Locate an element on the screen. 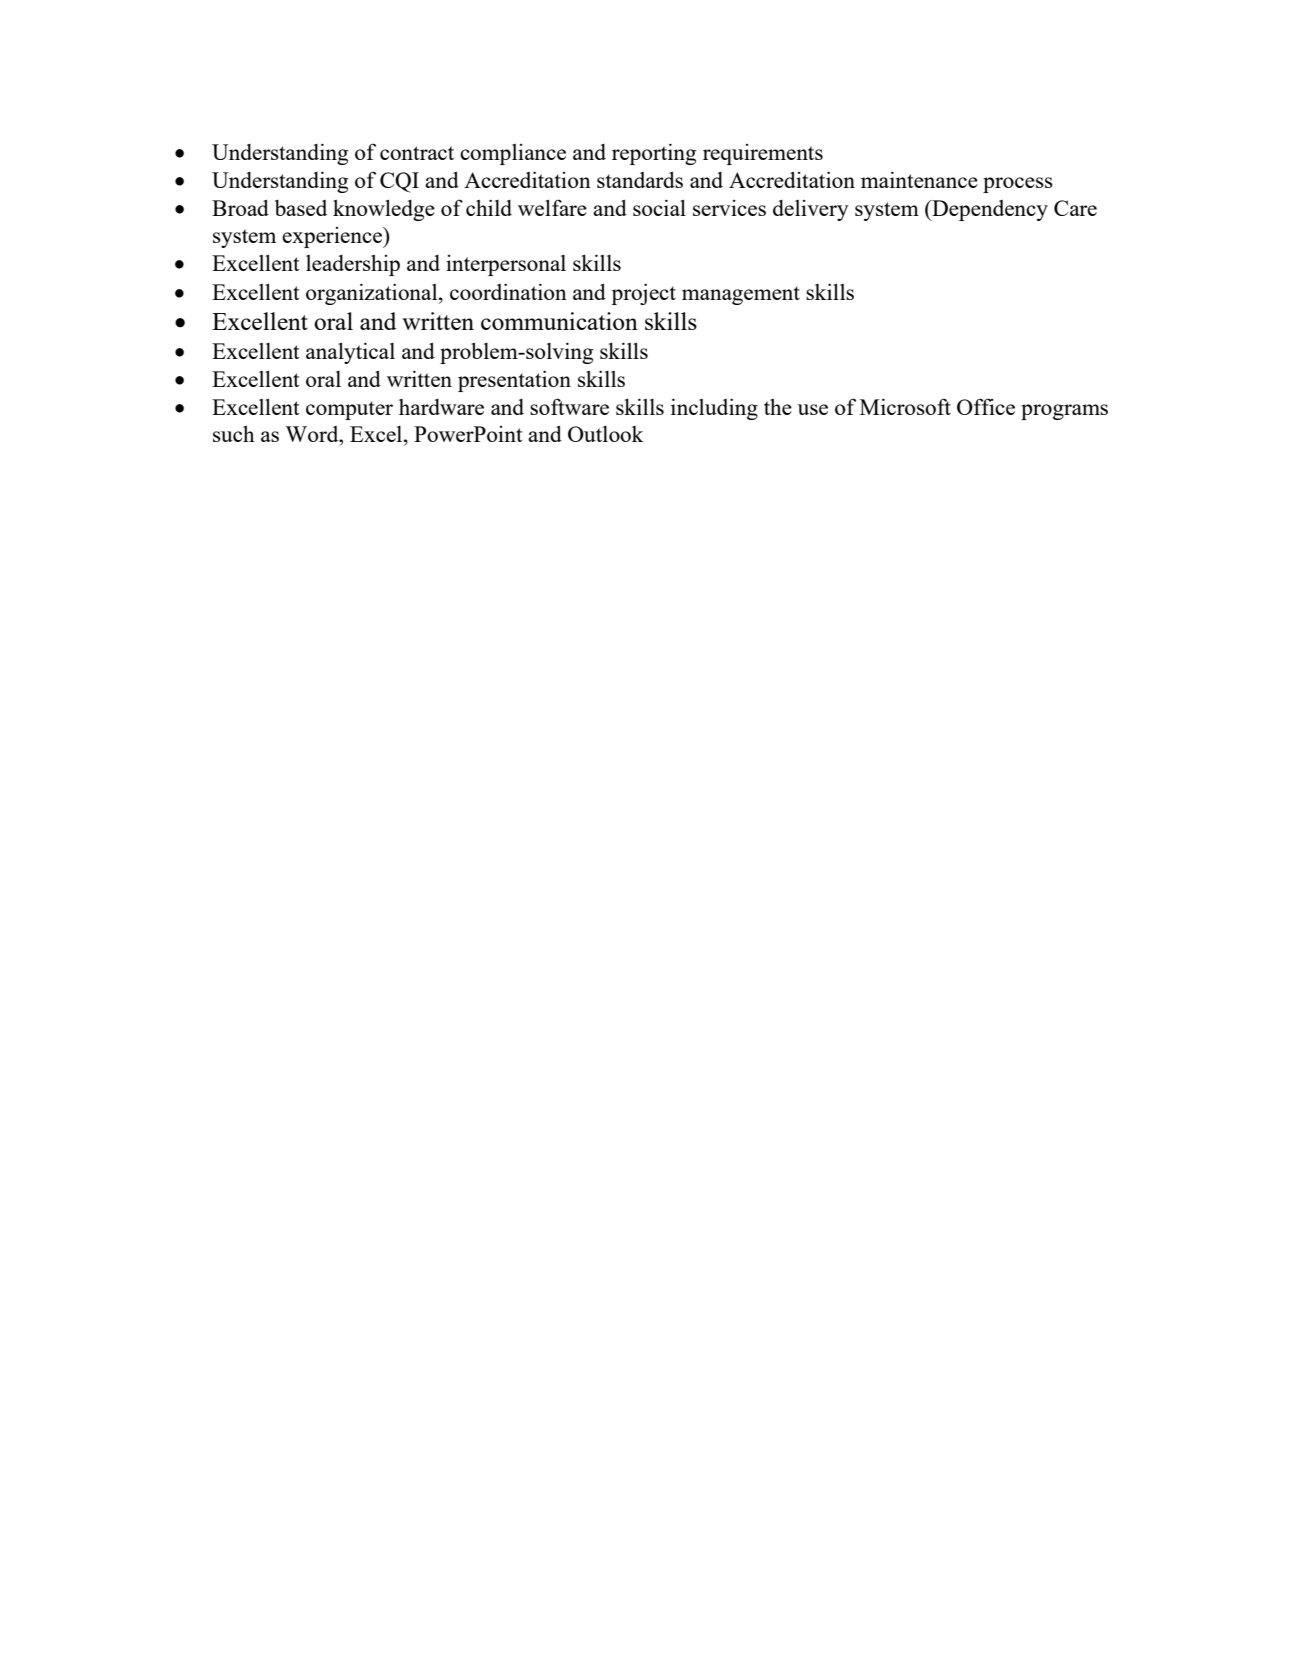  management is located at coordinates (741, 295).
